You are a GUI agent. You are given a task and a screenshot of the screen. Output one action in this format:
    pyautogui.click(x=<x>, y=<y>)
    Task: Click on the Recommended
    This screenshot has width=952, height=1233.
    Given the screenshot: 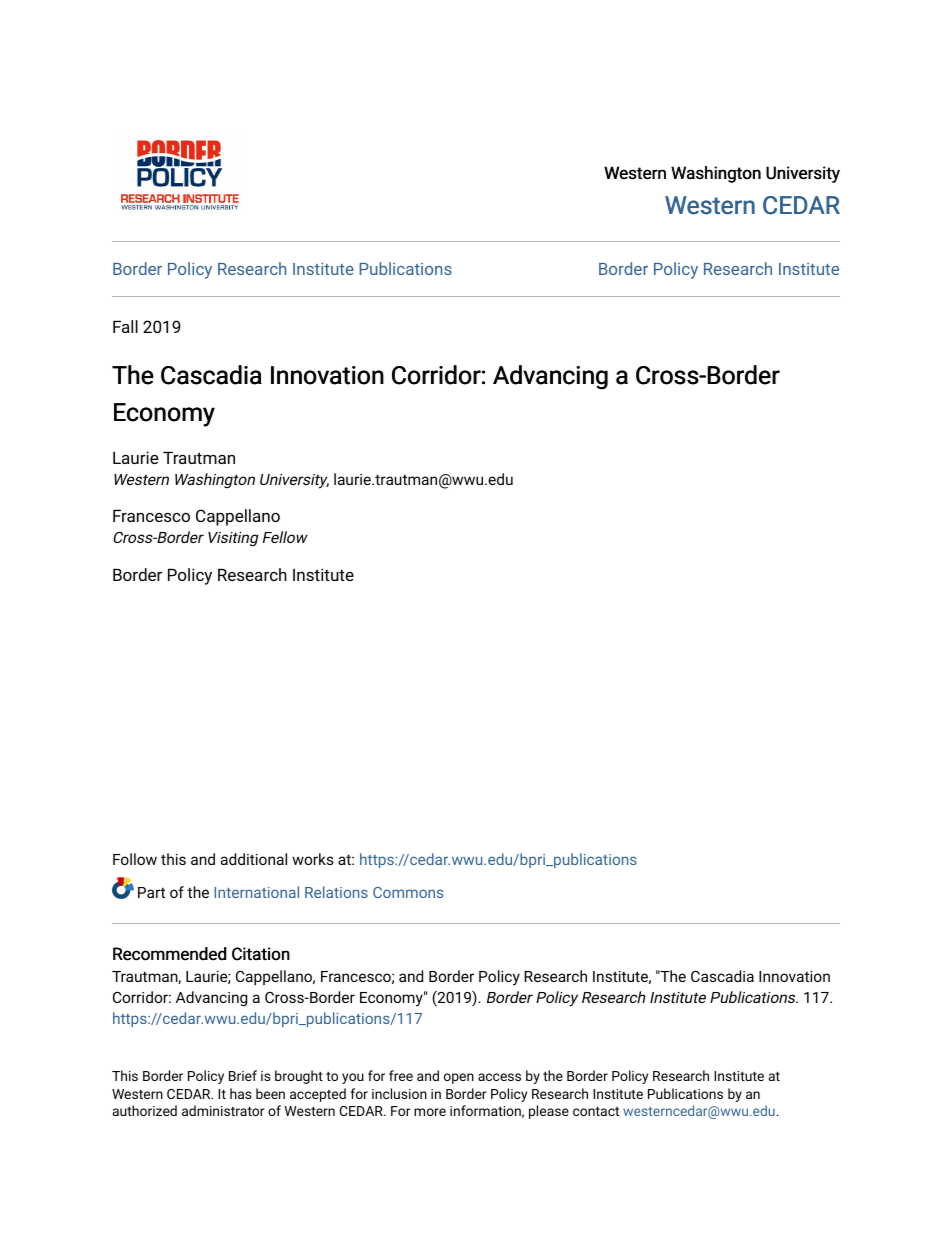 What is the action you would take?
    pyautogui.click(x=169, y=954)
